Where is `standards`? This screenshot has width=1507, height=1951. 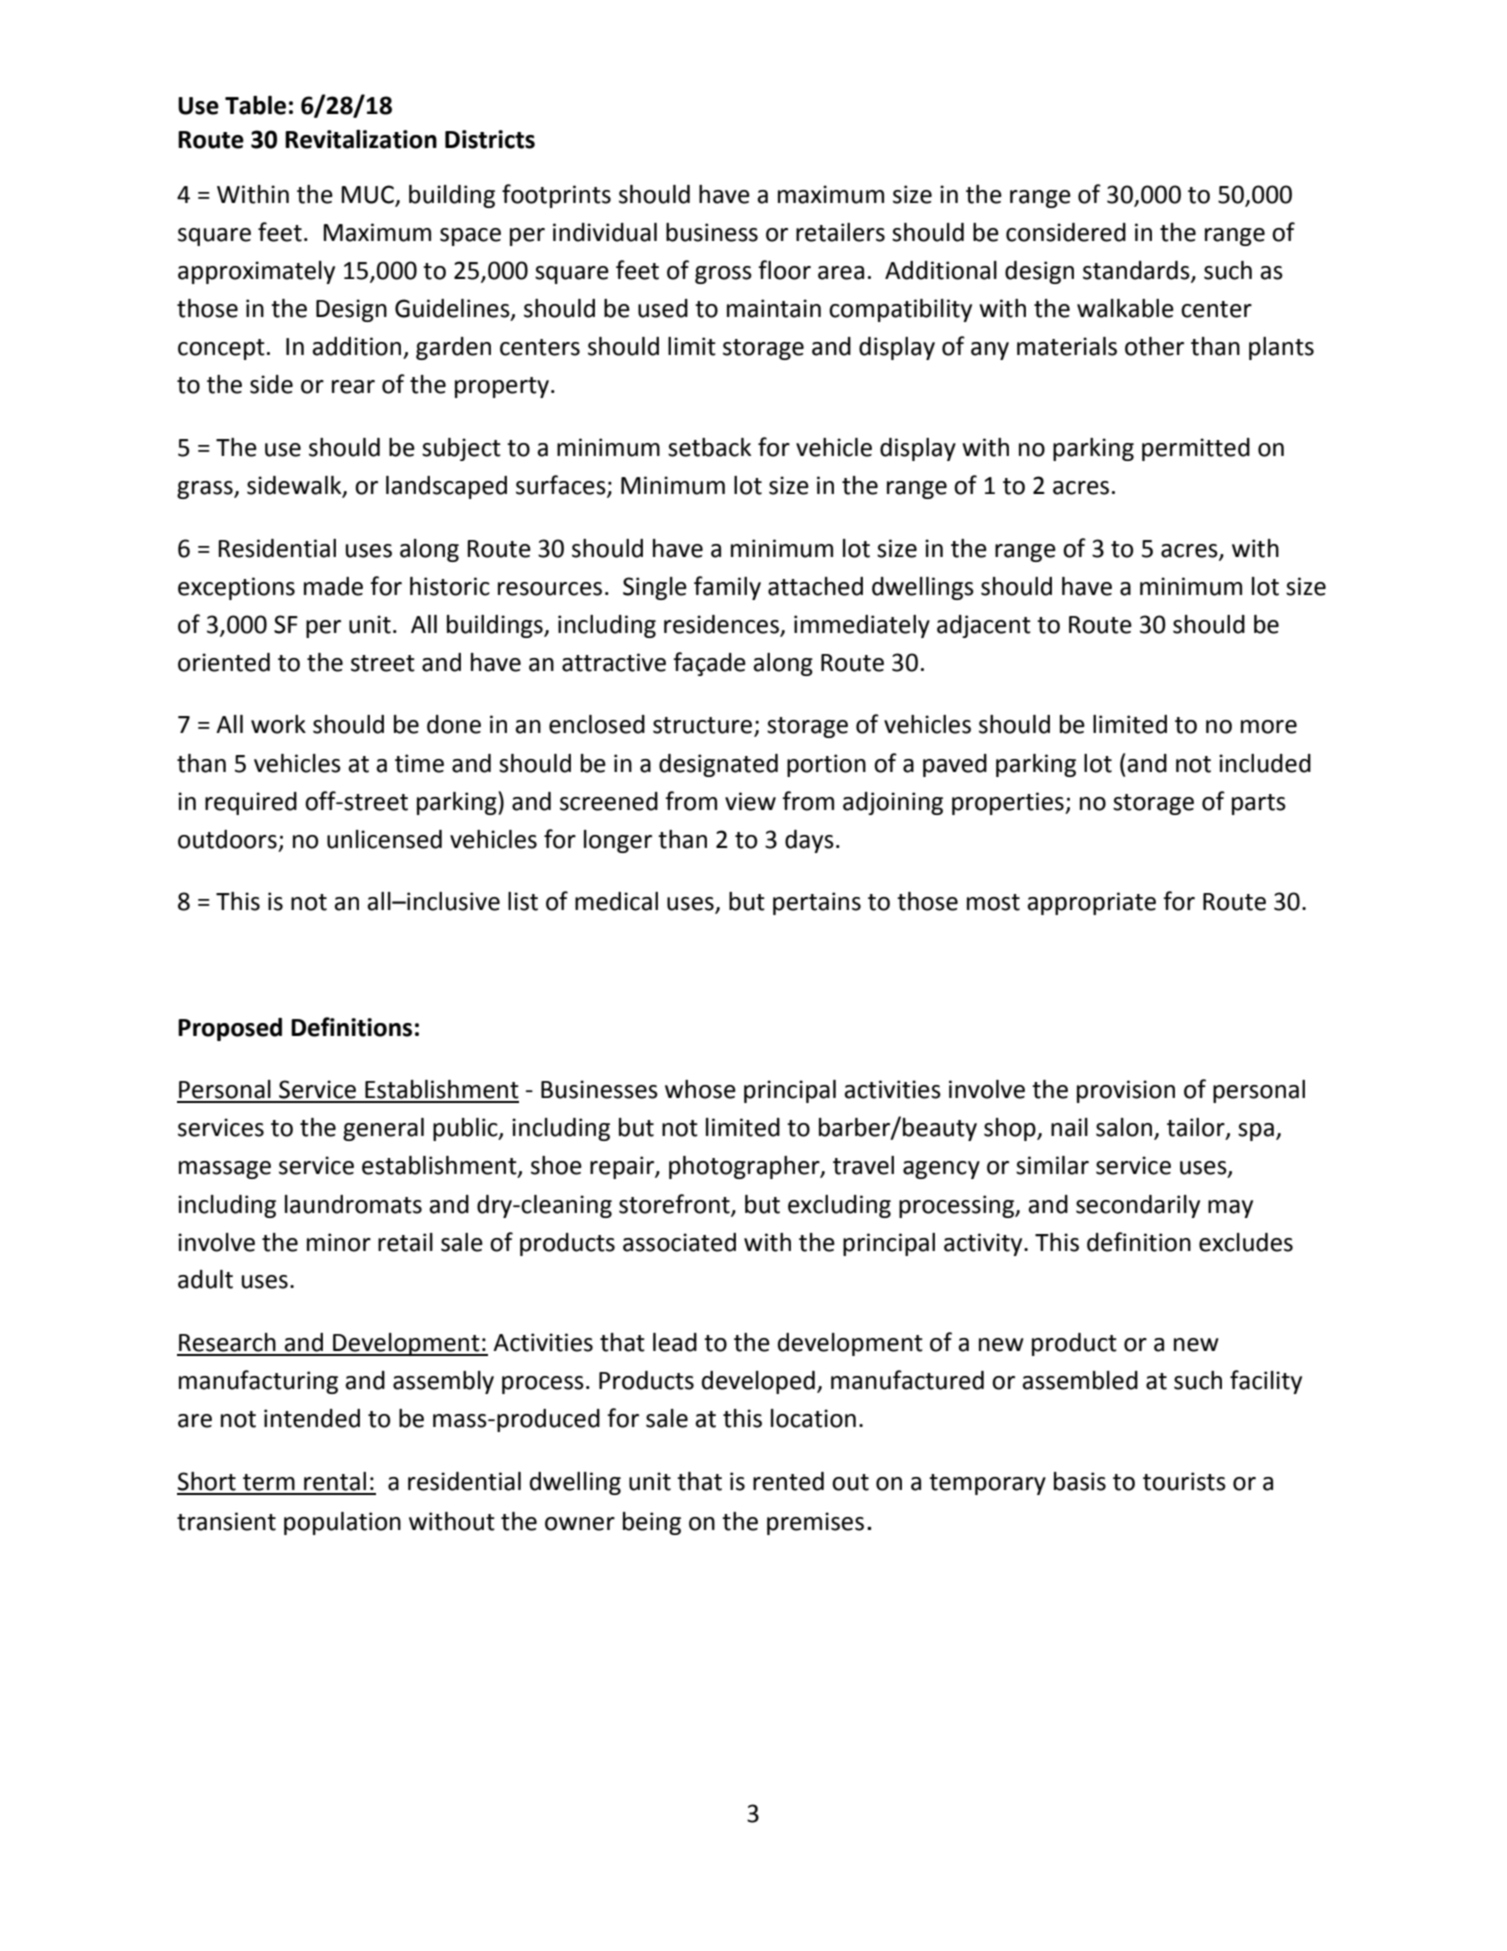 standards is located at coordinates (1137, 271).
